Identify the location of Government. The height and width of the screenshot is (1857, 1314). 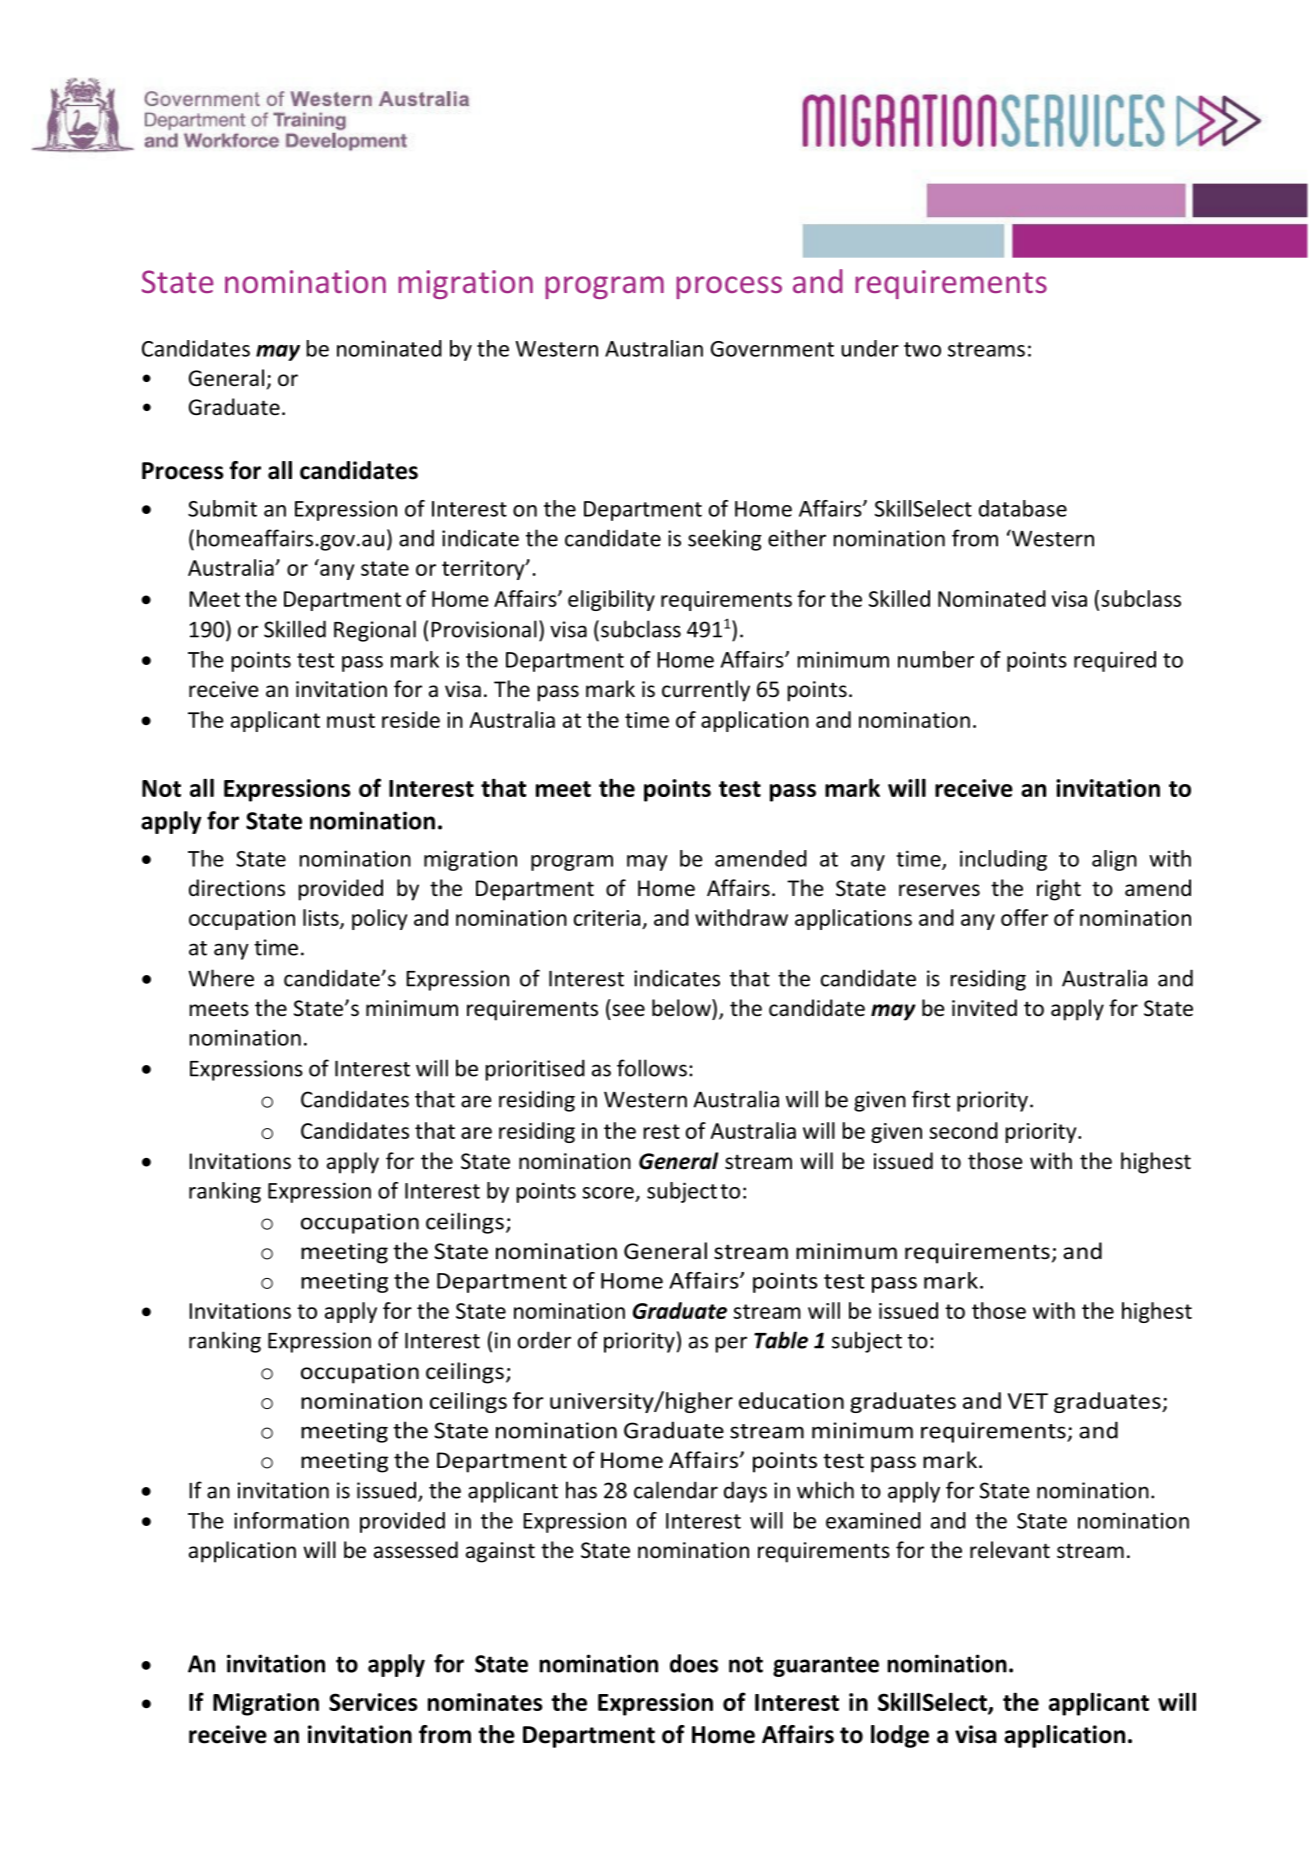
(772, 349).
